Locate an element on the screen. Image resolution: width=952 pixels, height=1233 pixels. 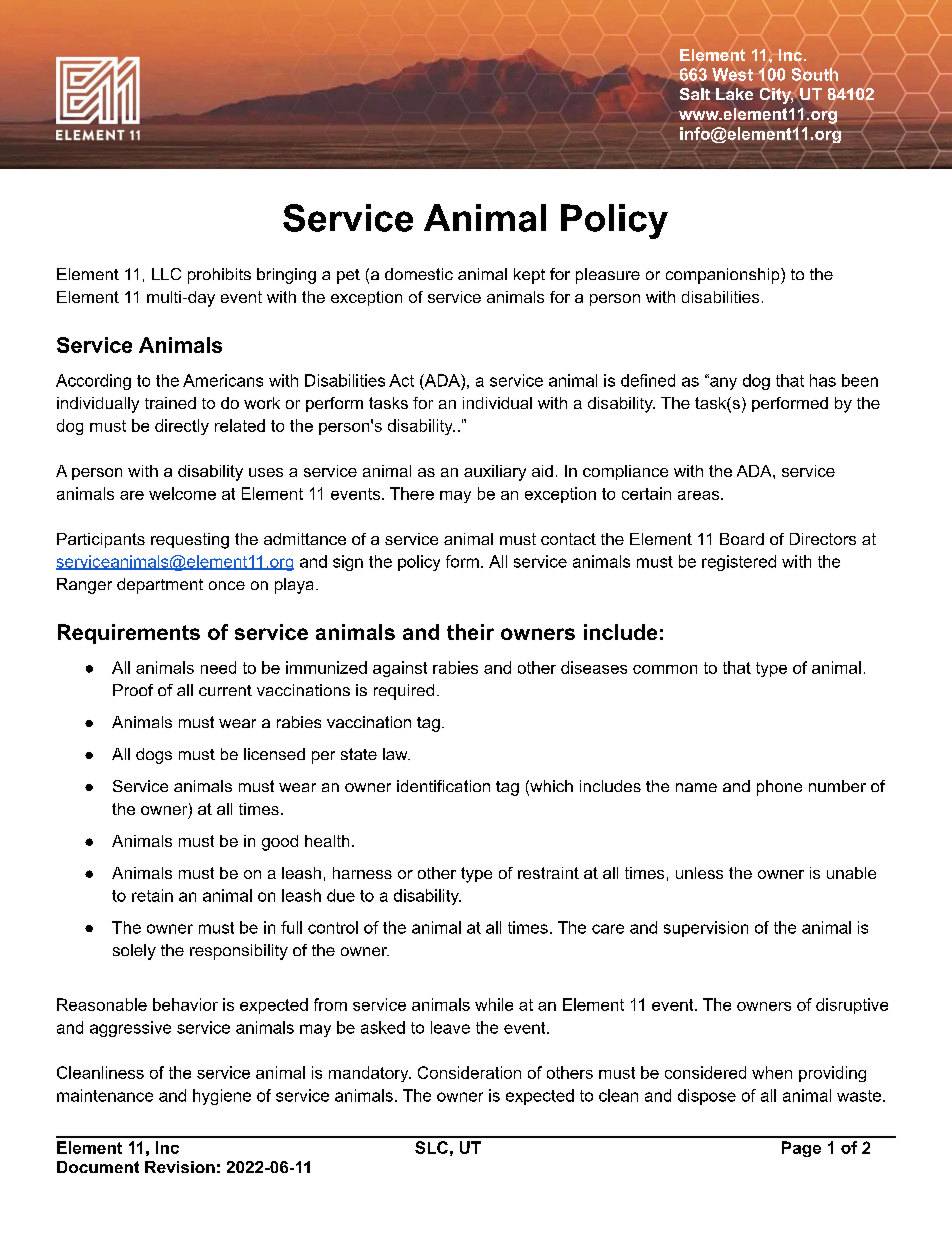
Revision is located at coordinates (180, 1167).
